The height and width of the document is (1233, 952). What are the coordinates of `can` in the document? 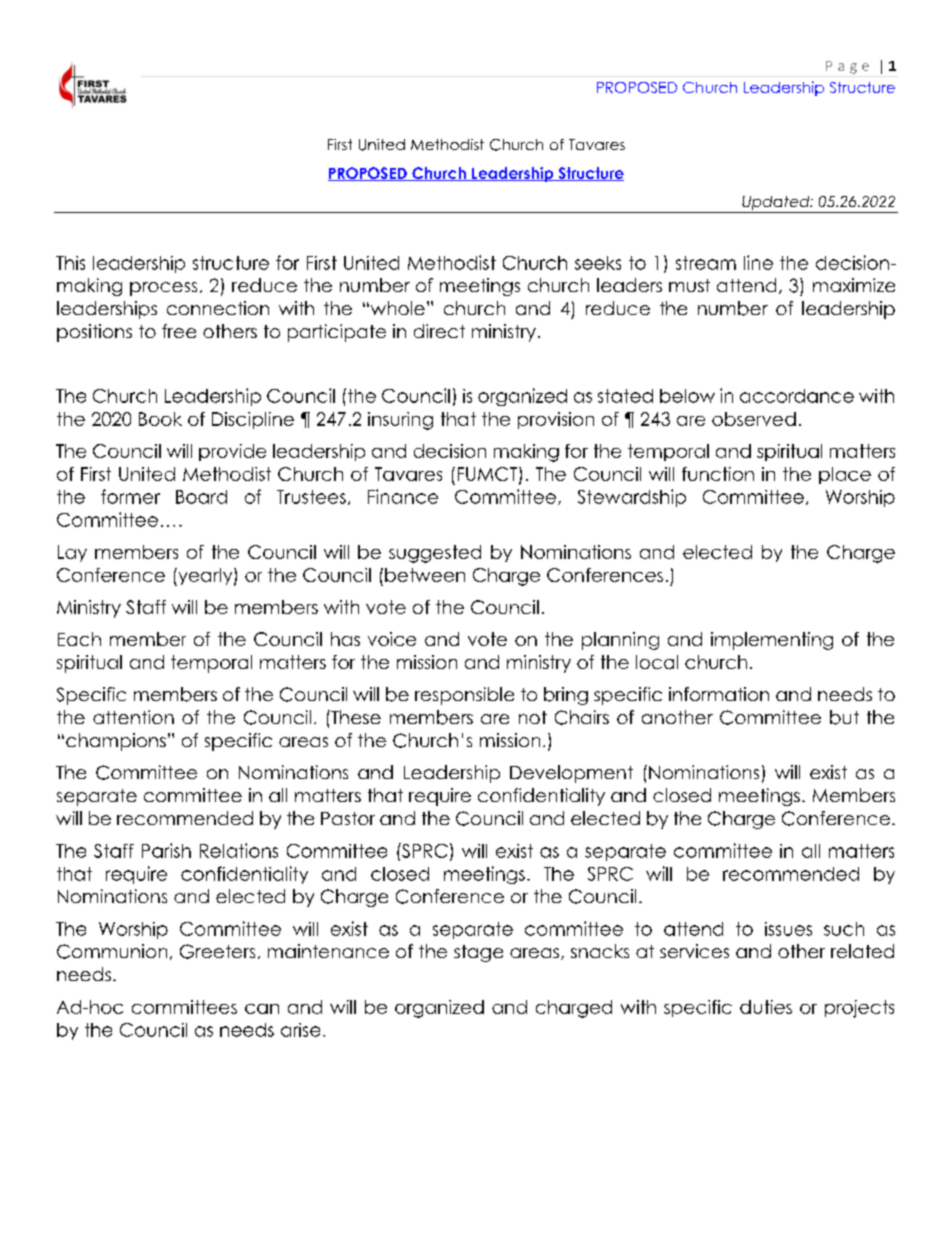 It's located at (262, 1009).
